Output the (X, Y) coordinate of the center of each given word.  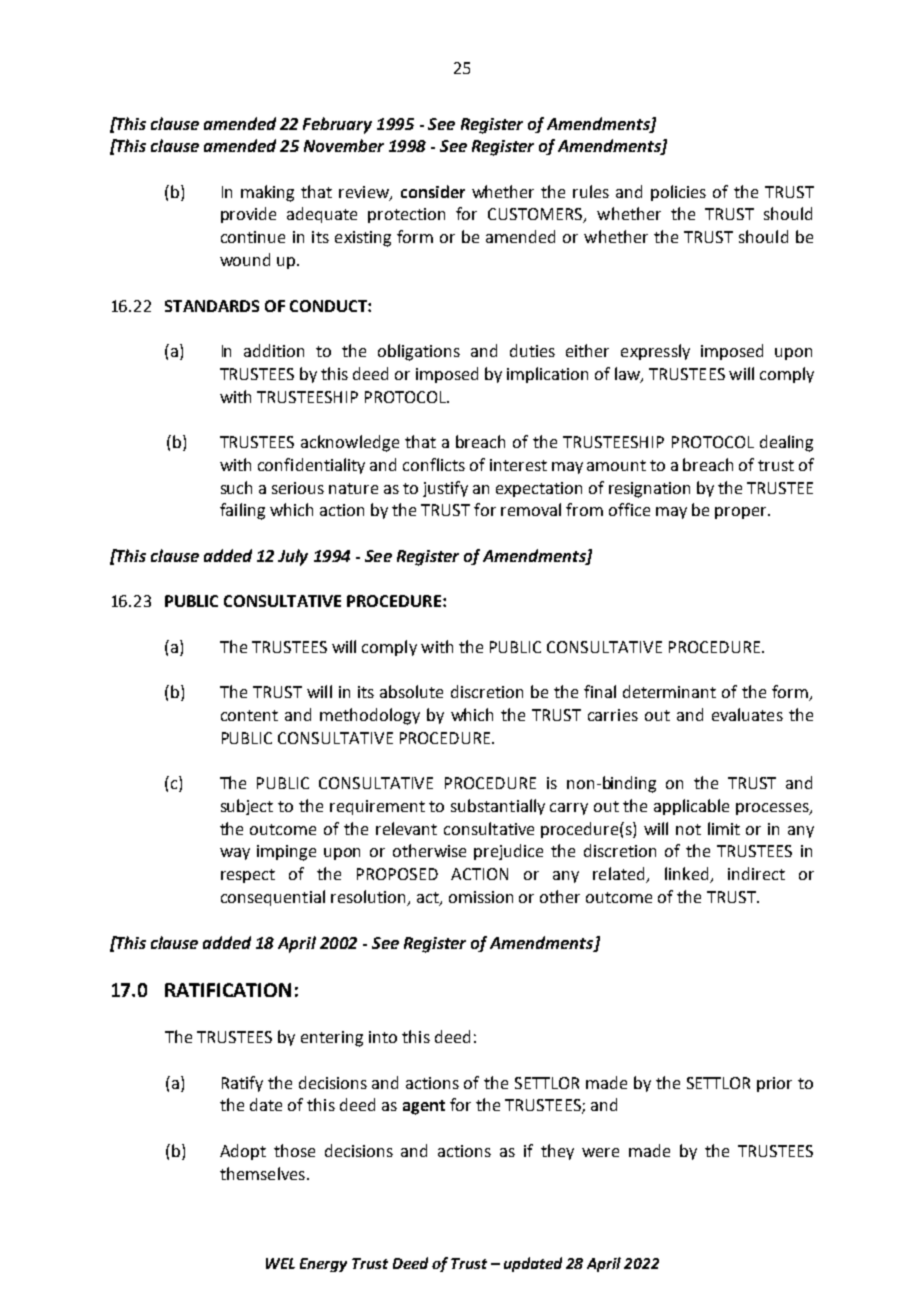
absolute (411, 691)
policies (678, 193)
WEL (280, 1263)
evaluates (747, 714)
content (249, 715)
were (600, 1152)
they (557, 1152)
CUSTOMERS (536, 215)
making (267, 193)
